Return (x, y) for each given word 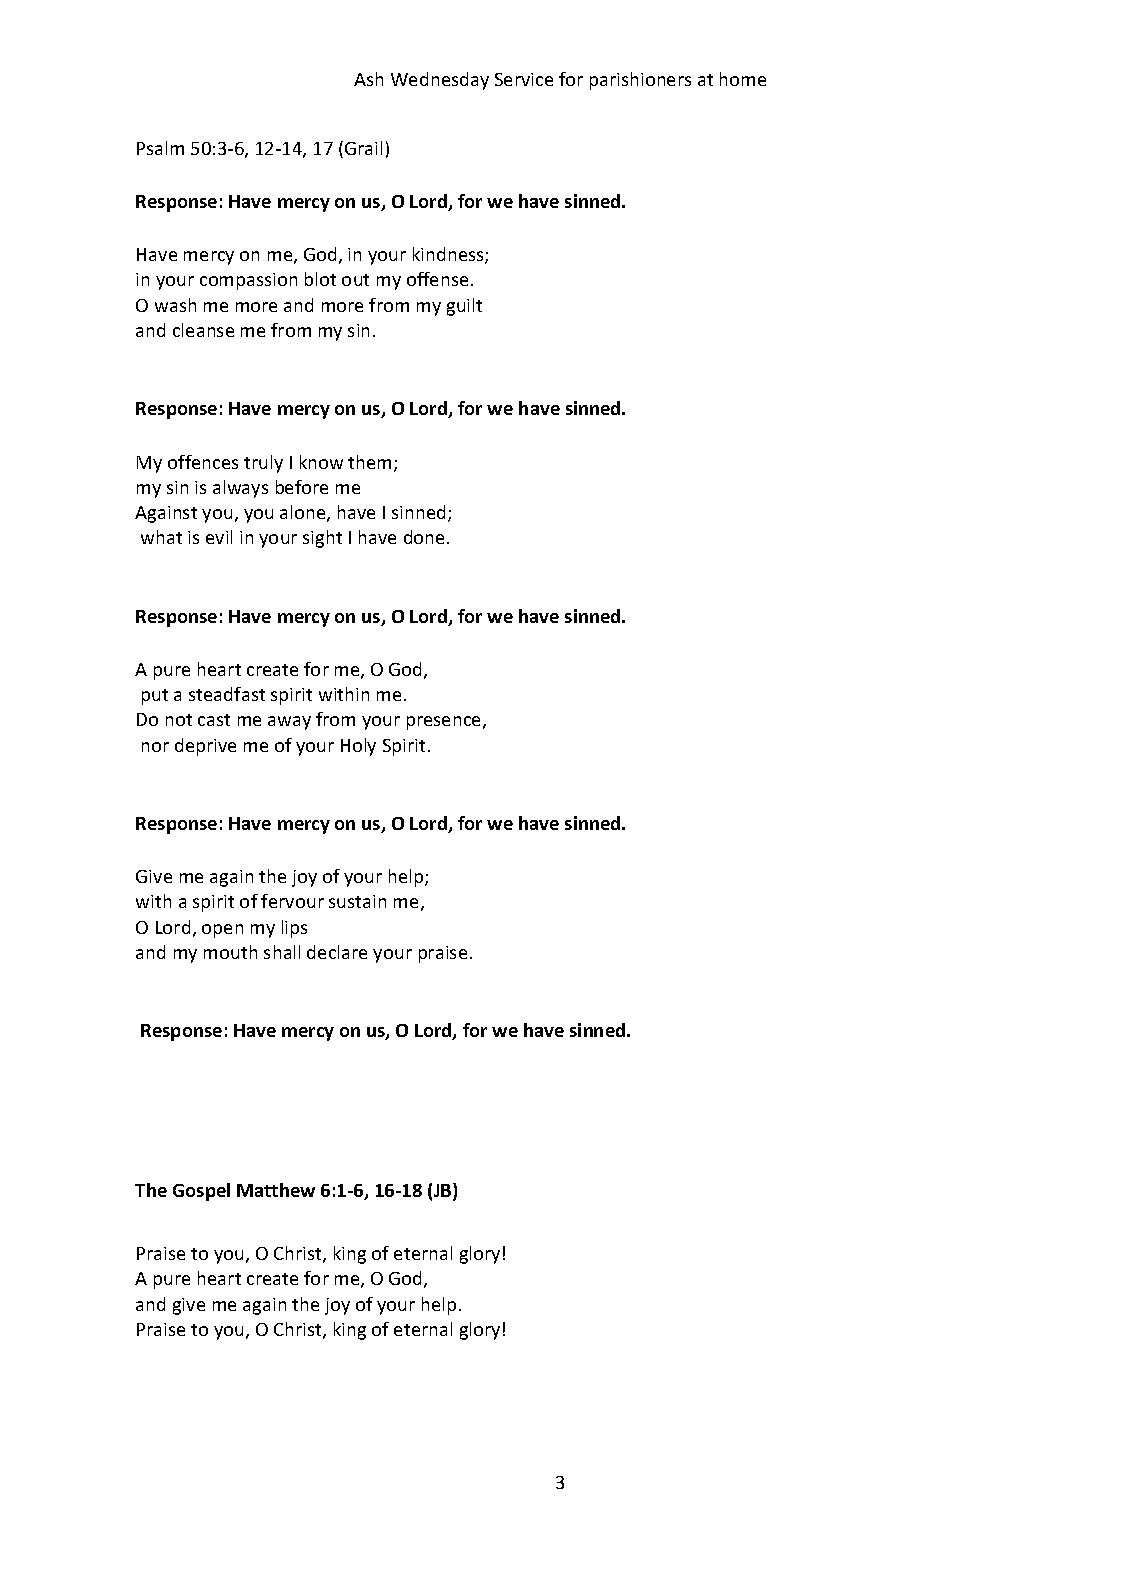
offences (203, 462)
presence (443, 723)
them (371, 463)
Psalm (160, 148)
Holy (358, 747)
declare (337, 952)
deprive (205, 747)
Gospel (201, 1192)
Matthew (276, 1190)
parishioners (640, 81)
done (424, 537)
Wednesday (440, 81)
